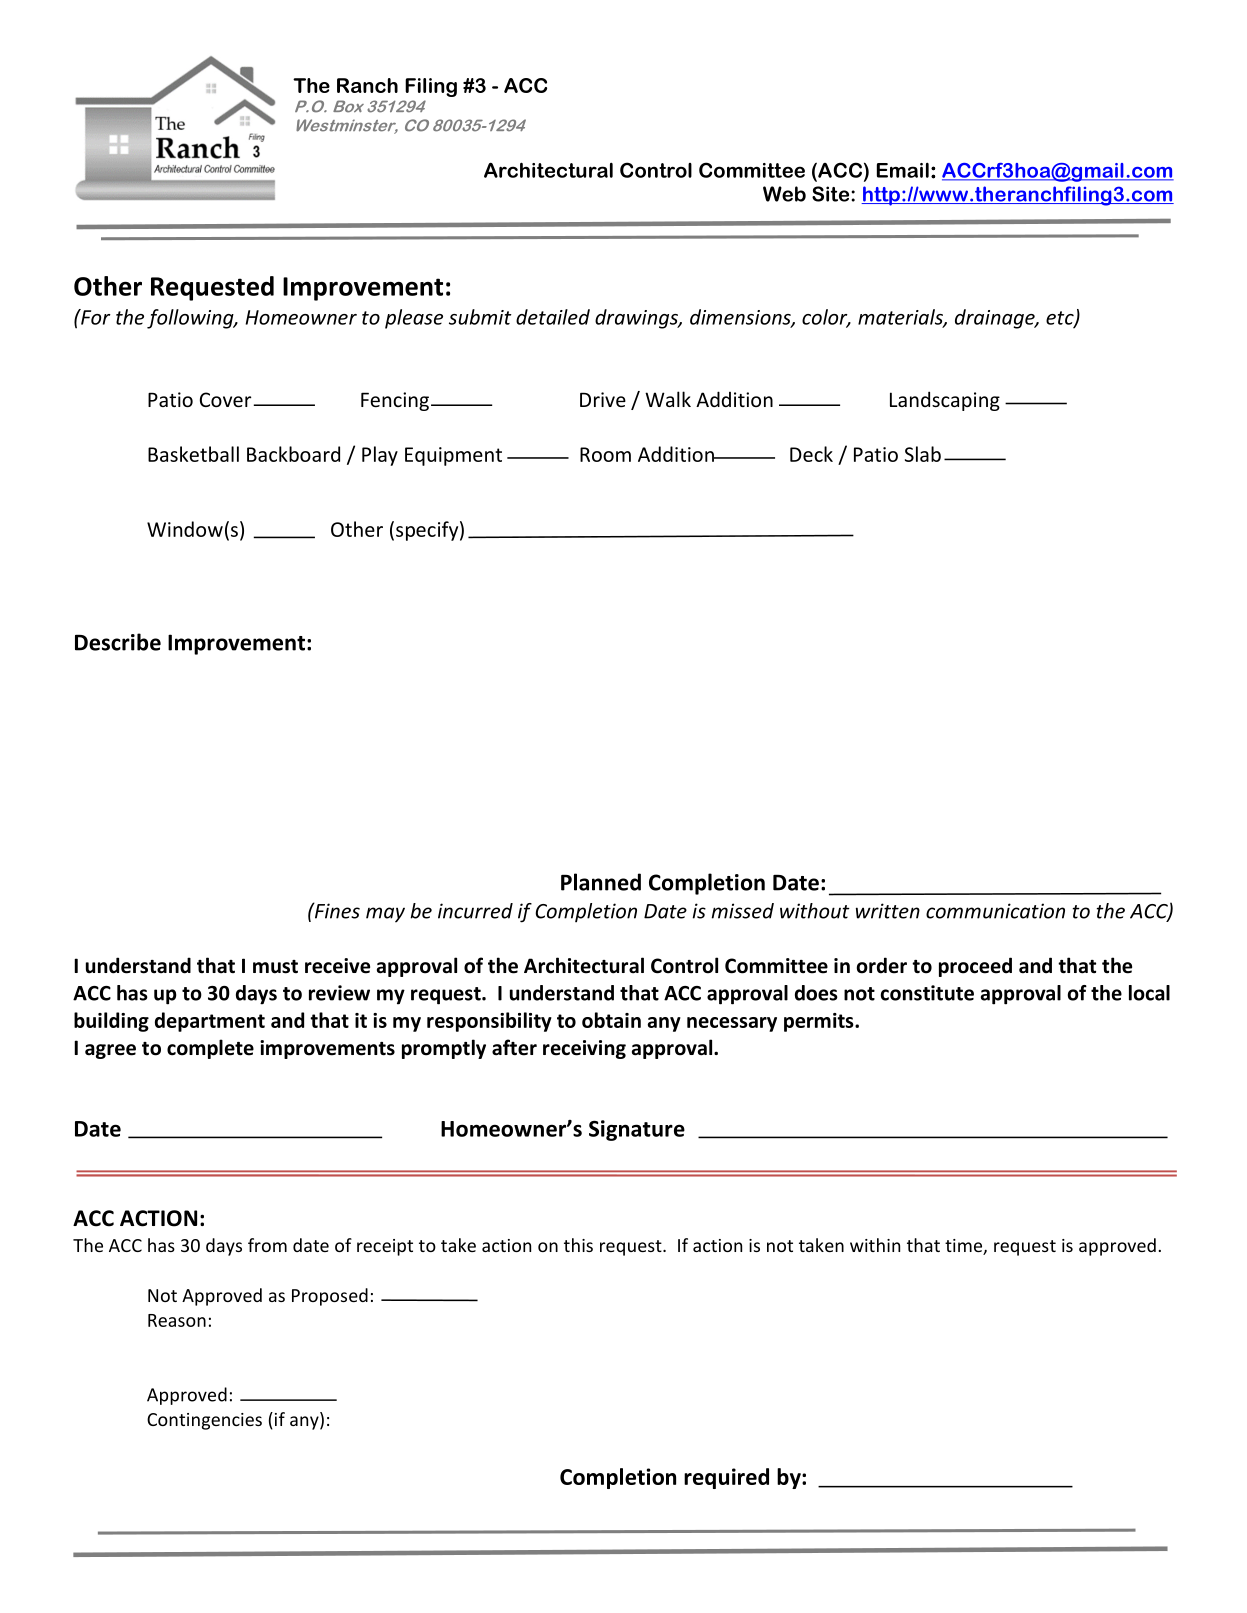 The height and width of the screenshot is (1613, 1247). What do you see at coordinates (784, 194) in the screenshot?
I see `Web` at bounding box center [784, 194].
